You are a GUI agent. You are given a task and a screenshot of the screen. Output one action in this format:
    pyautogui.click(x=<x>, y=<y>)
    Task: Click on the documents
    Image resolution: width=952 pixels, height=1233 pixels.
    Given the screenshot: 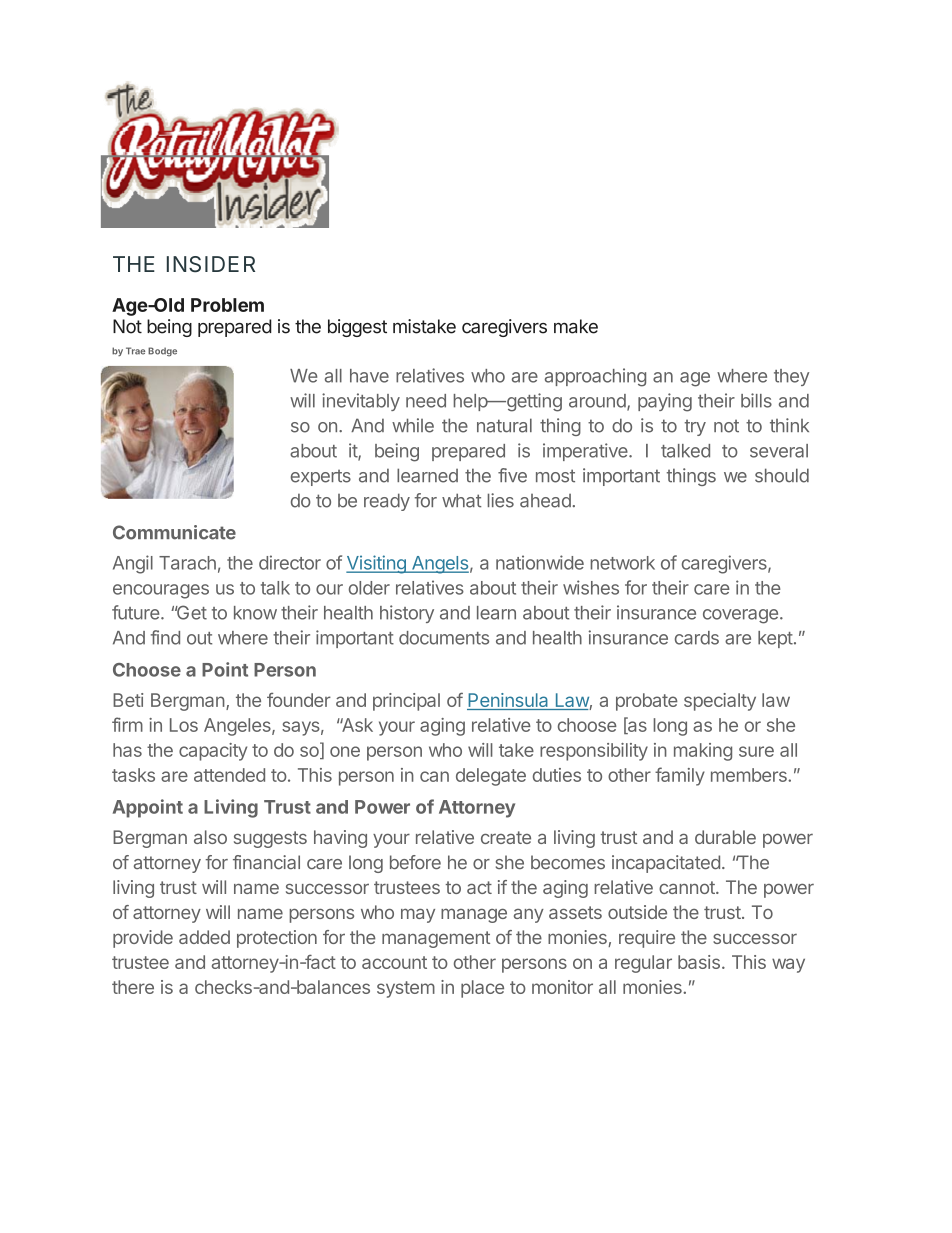 What is the action you would take?
    pyautogui.click(x=444, y=638)
